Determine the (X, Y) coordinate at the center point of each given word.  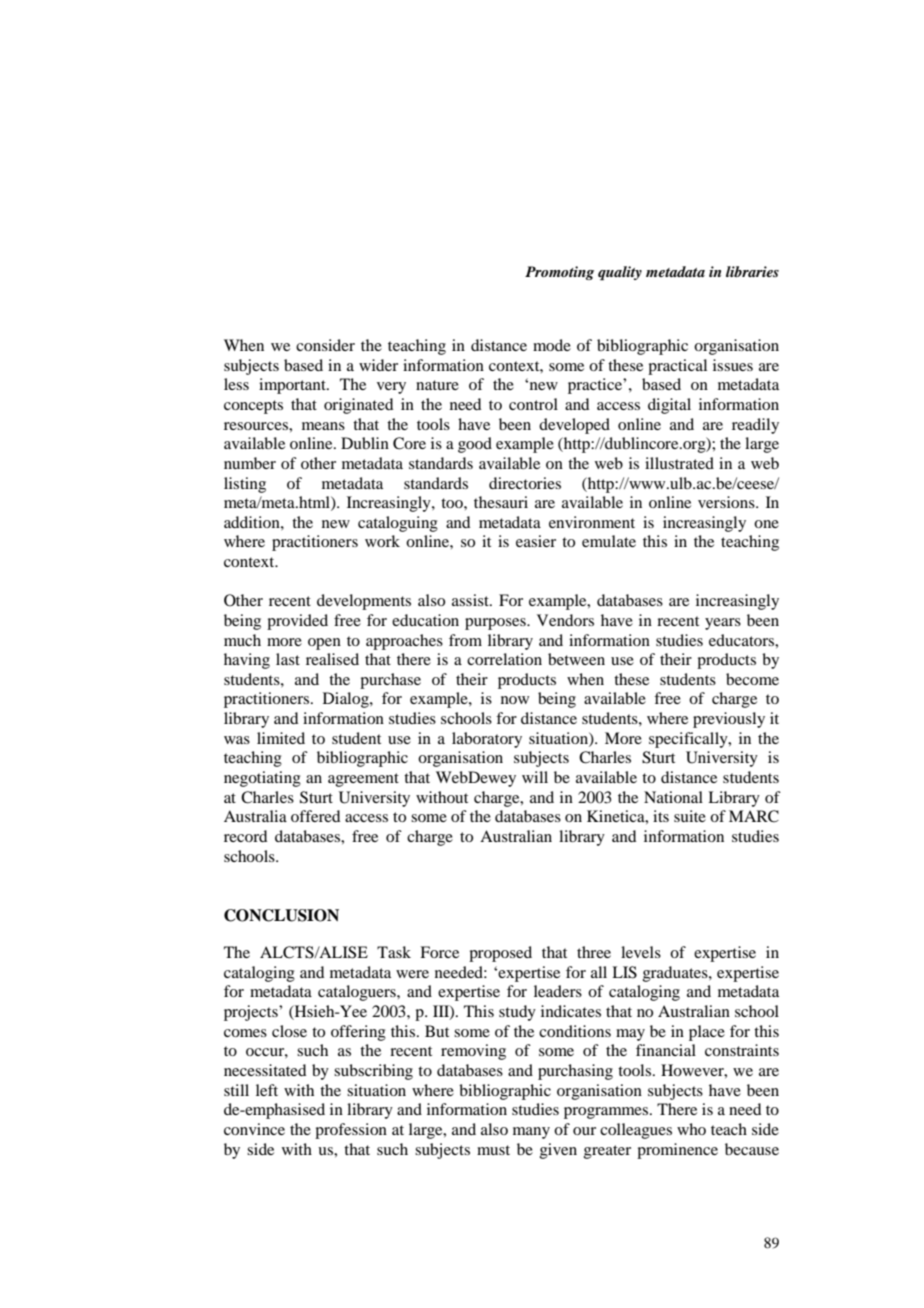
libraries (752, 271)
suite (690, 816)
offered (315, 816)
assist (471, 600)
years (723, 624)
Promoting (559, 273)
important (293, 386)
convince (254, 1129)
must (493, 1150)
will (535, 777)
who (691, 1129)
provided (297, 622)
